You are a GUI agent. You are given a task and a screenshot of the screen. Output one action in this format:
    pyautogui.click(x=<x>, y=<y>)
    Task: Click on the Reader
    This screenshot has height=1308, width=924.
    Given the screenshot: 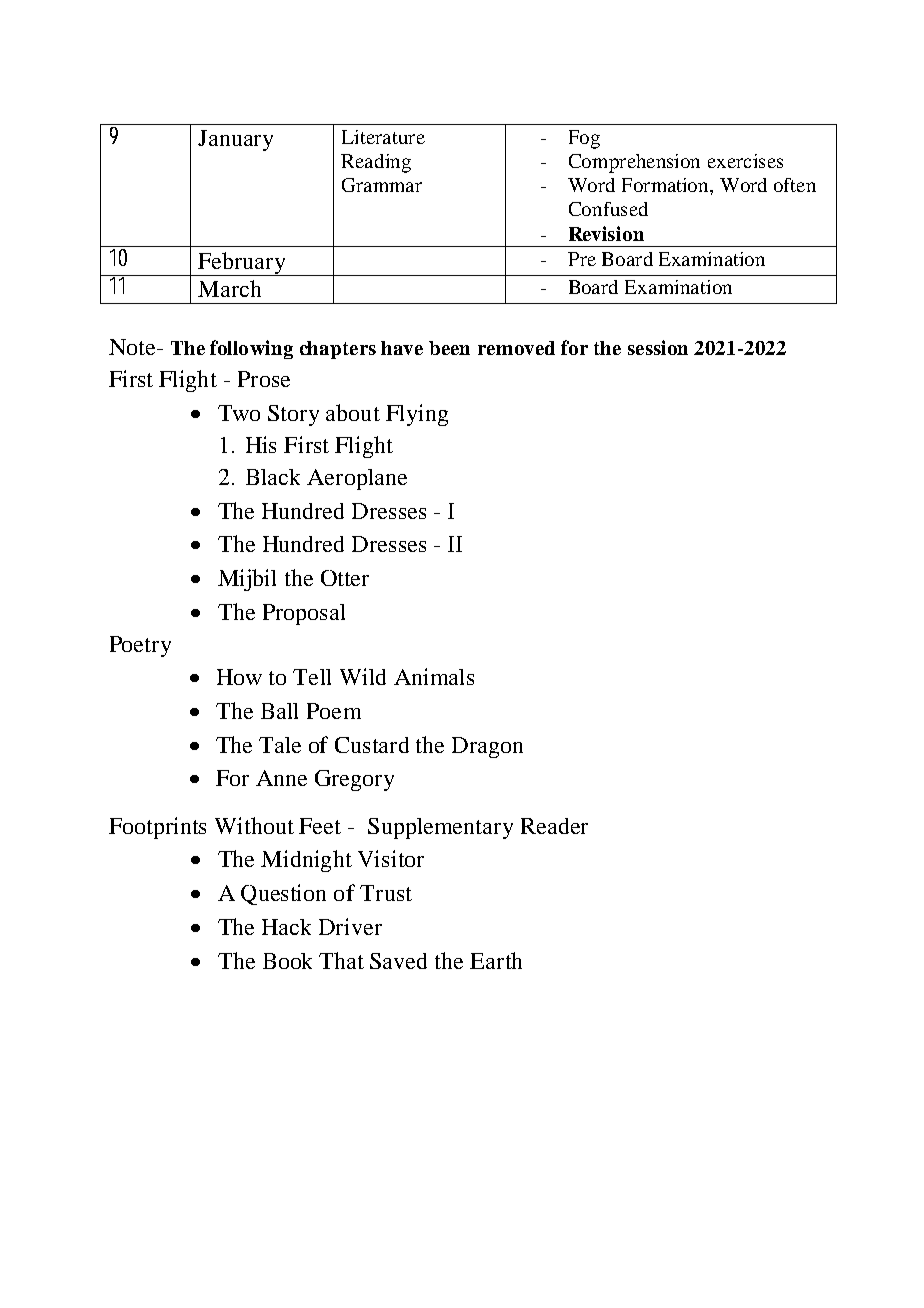 What is the action you would take?
    pyautogui.click(x=554, y=826)
